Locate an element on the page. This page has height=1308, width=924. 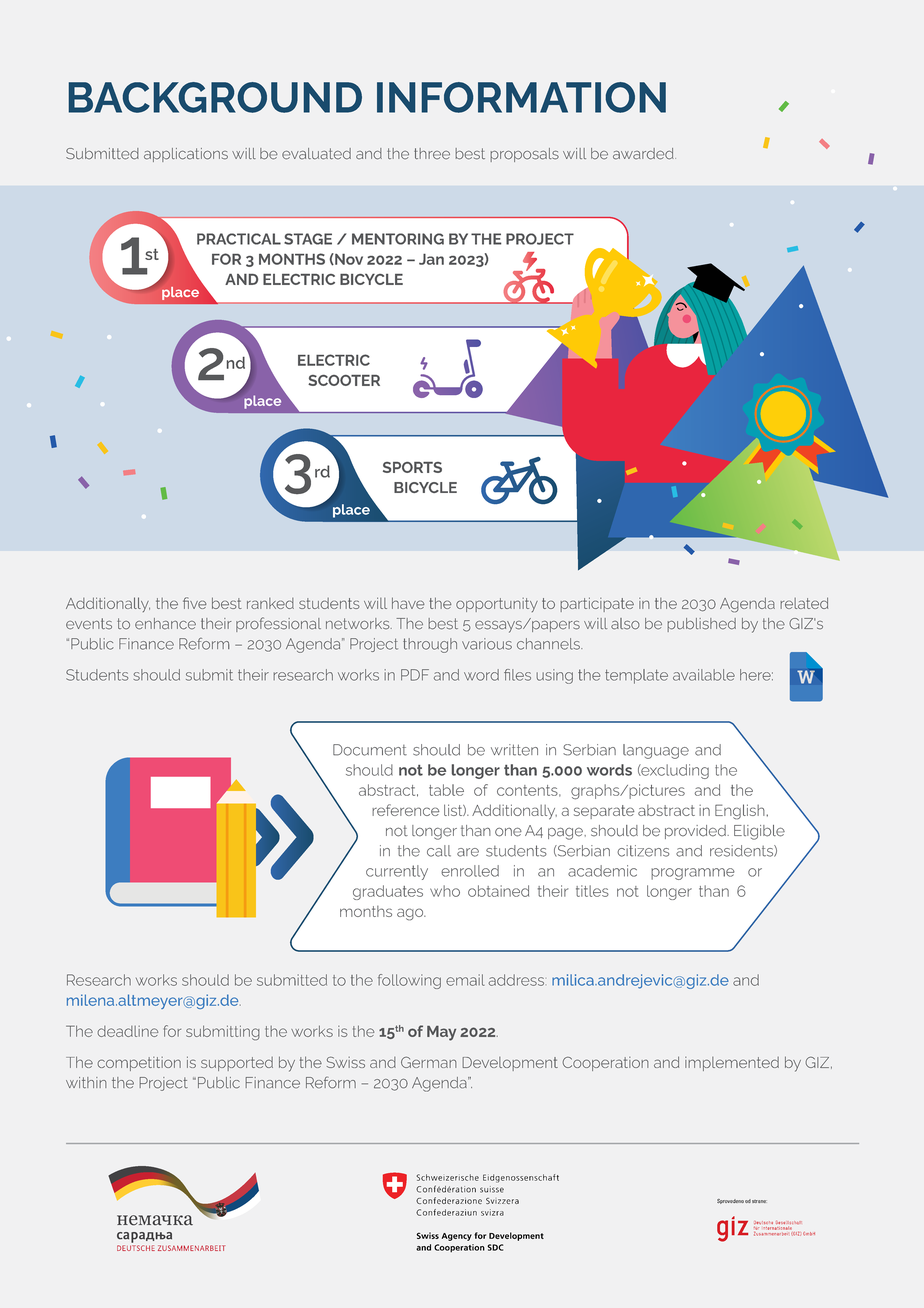
have is located at coordinates (408, 603).
